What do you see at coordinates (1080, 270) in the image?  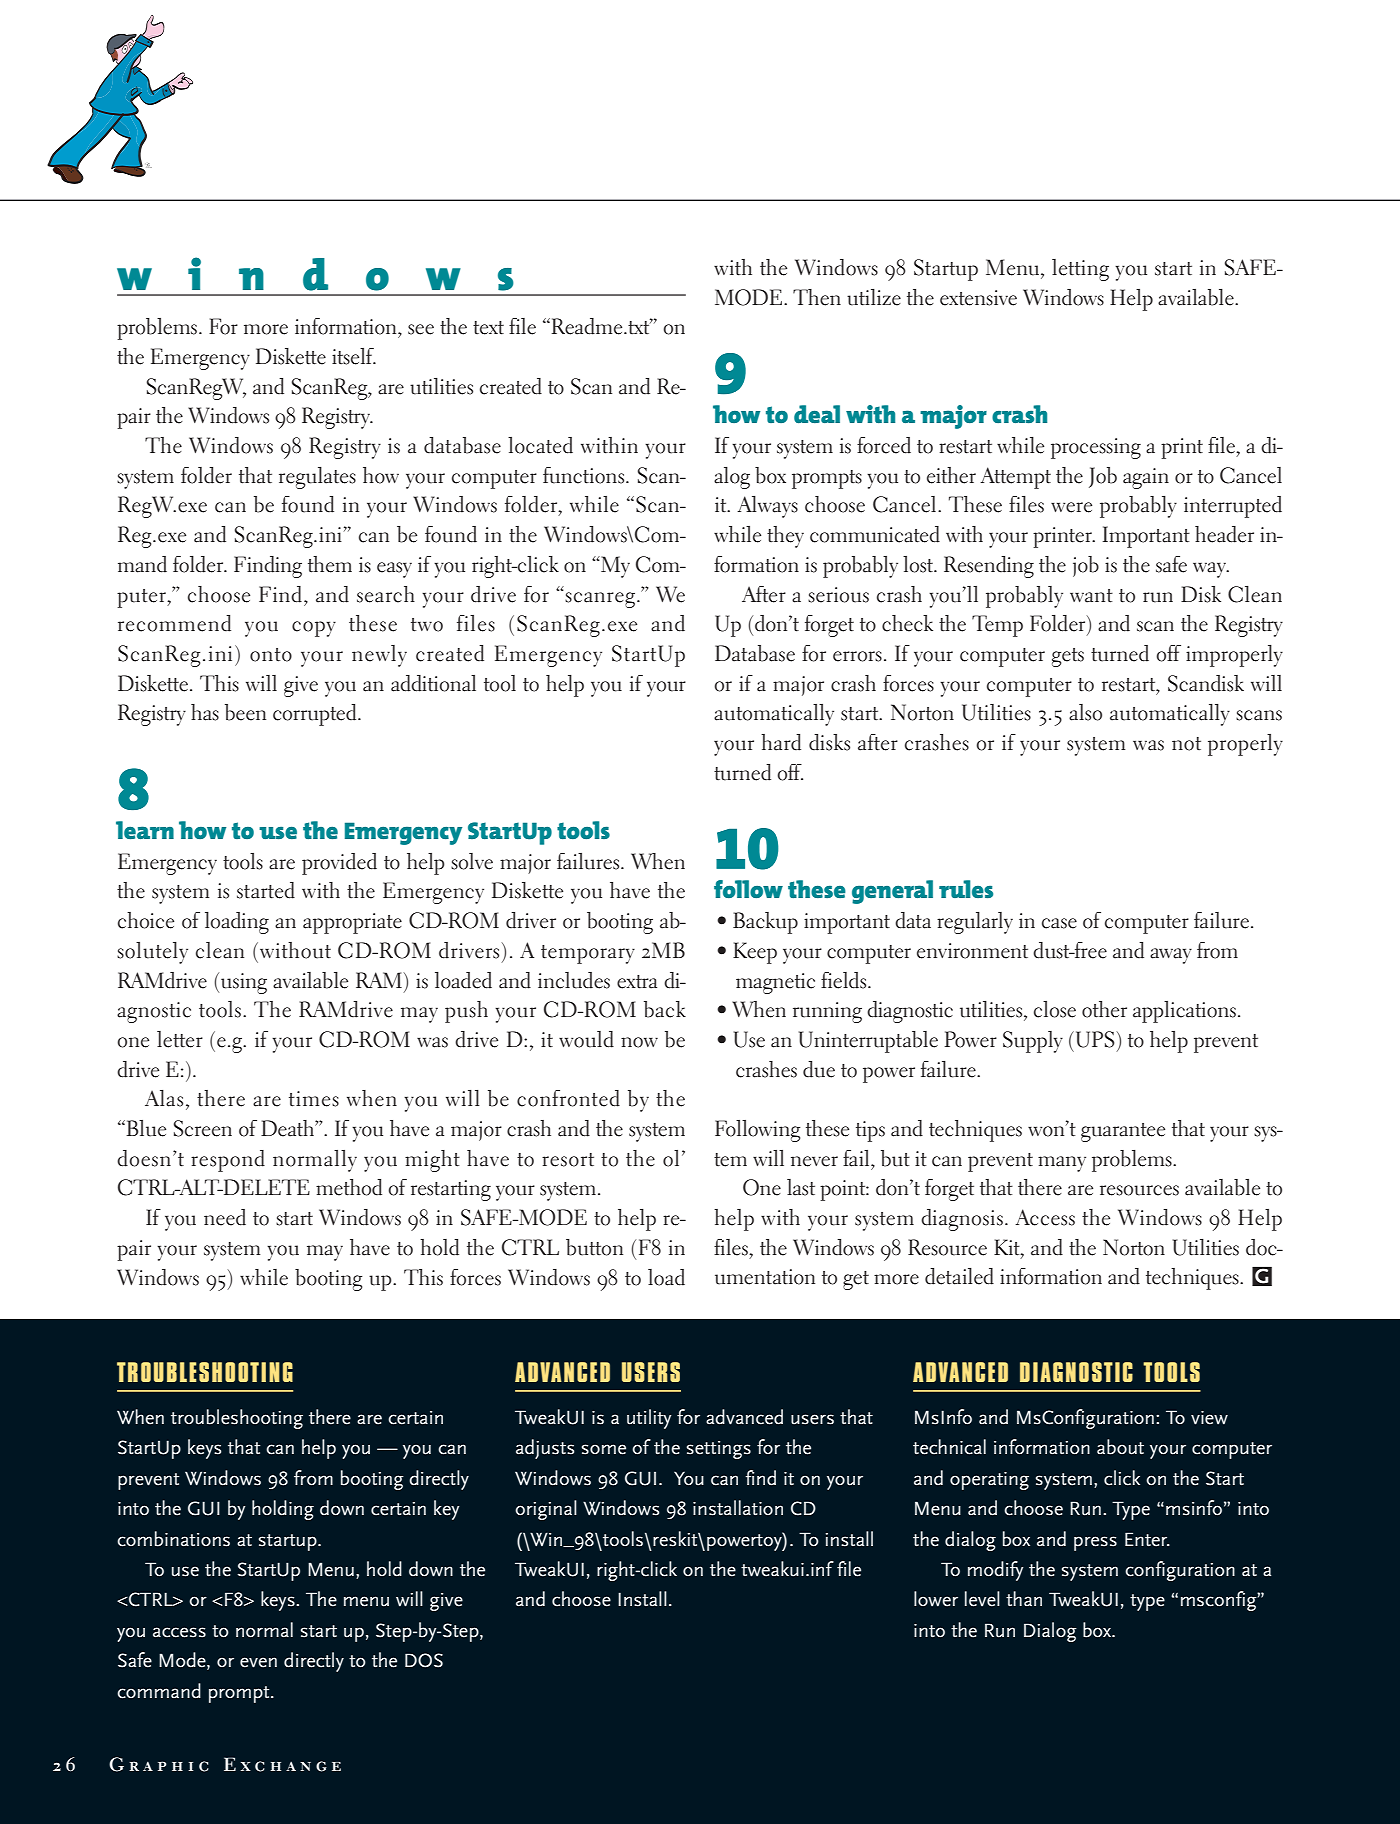 I see `letting` at bounding box center [1080, 270].
